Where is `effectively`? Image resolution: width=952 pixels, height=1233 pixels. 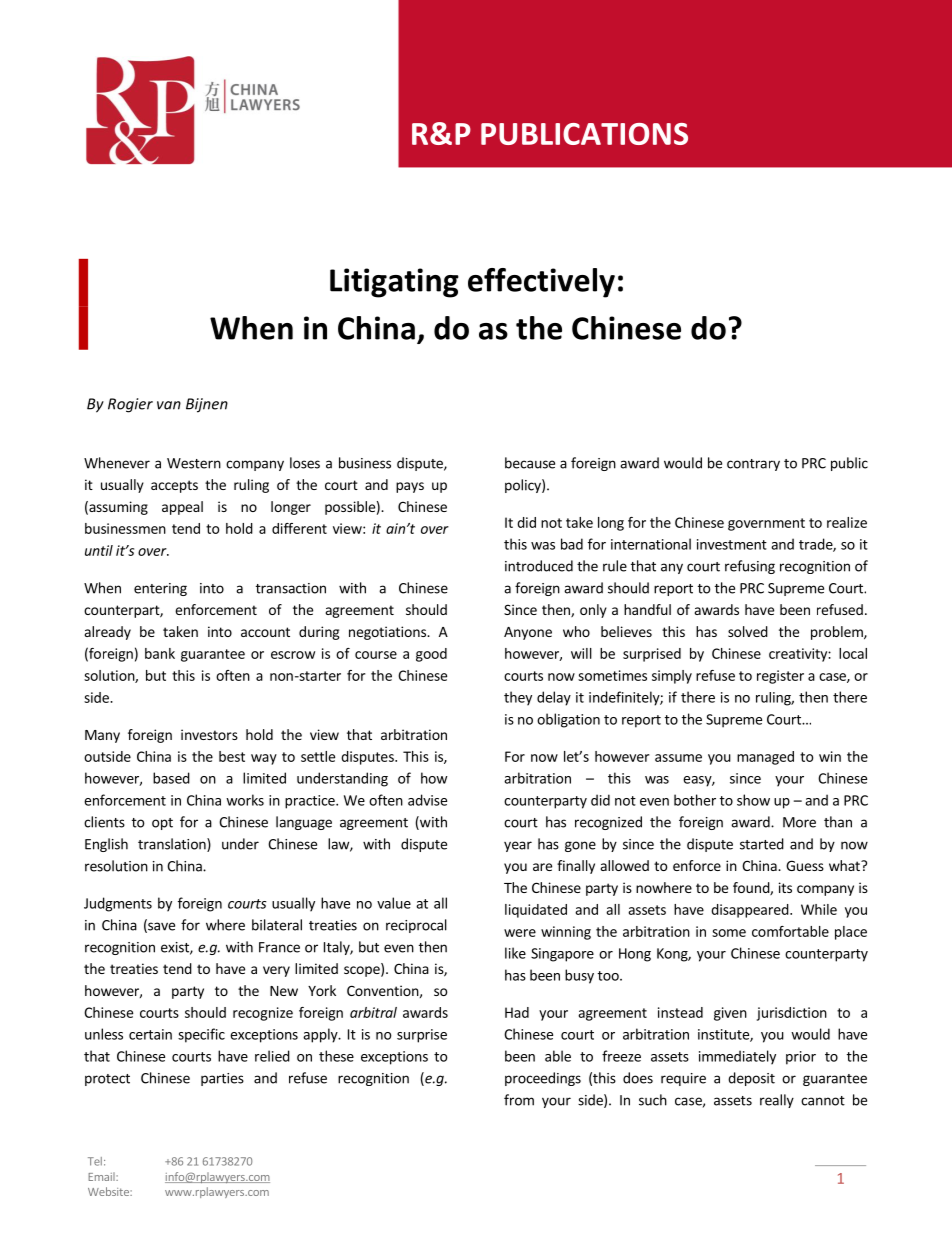
effectively is located at coordinates (541, 283).
